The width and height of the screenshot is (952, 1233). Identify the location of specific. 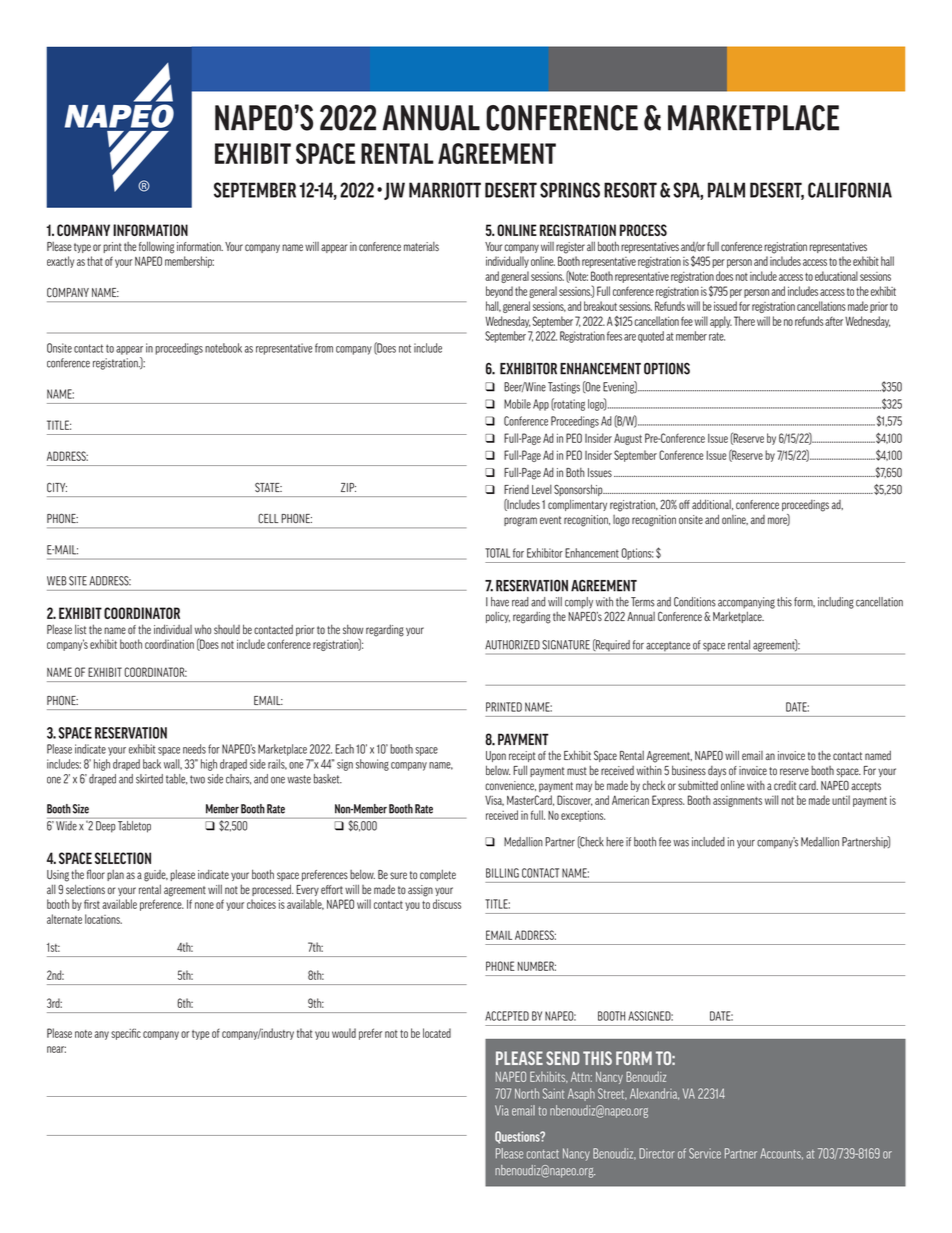
(126, 1034).
